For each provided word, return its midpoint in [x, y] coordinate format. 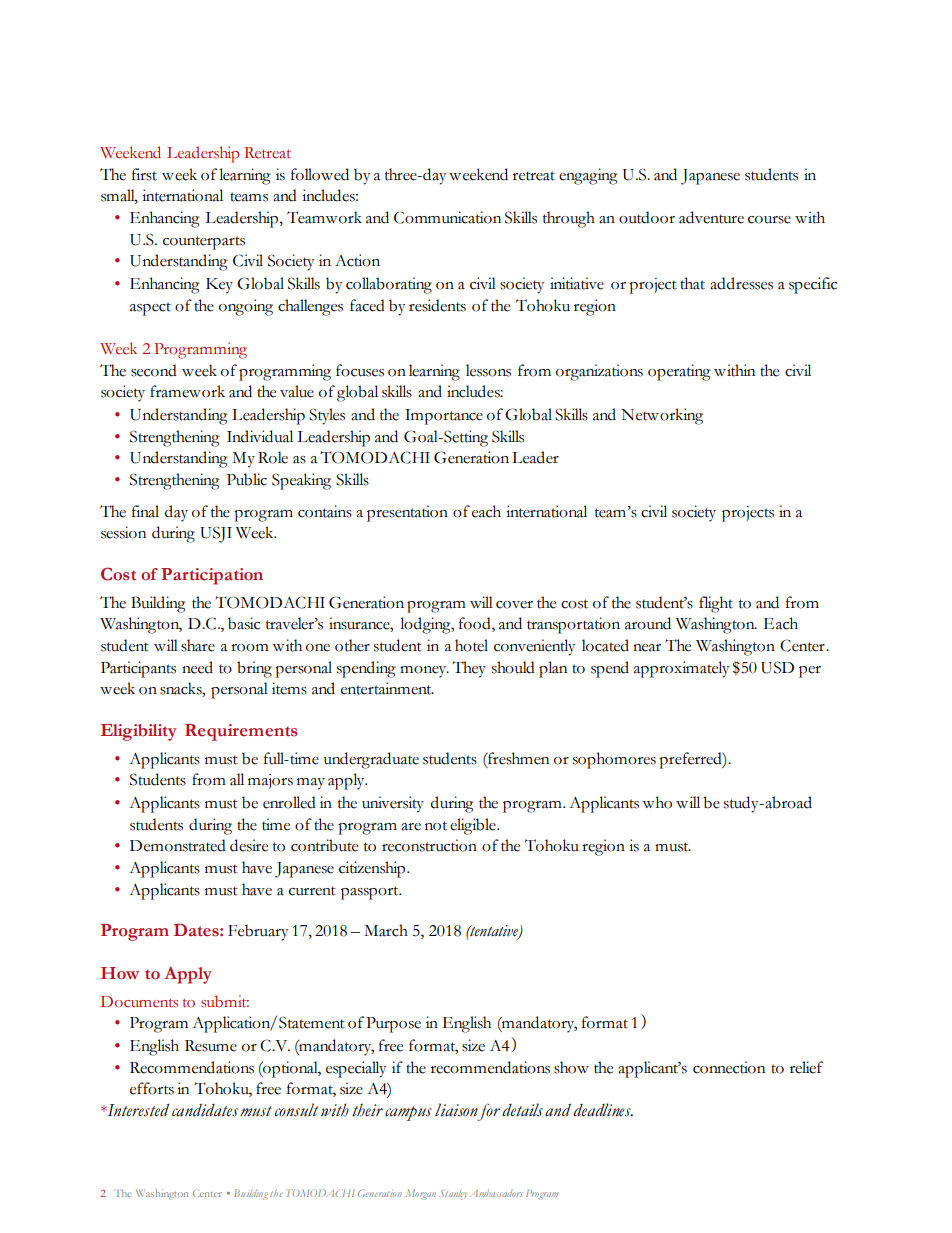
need [197, 667]
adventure [711, 217]
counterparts [204, 243]
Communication [447, 217]
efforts [152, 1088]
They [469, 669]
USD [777, 667]
